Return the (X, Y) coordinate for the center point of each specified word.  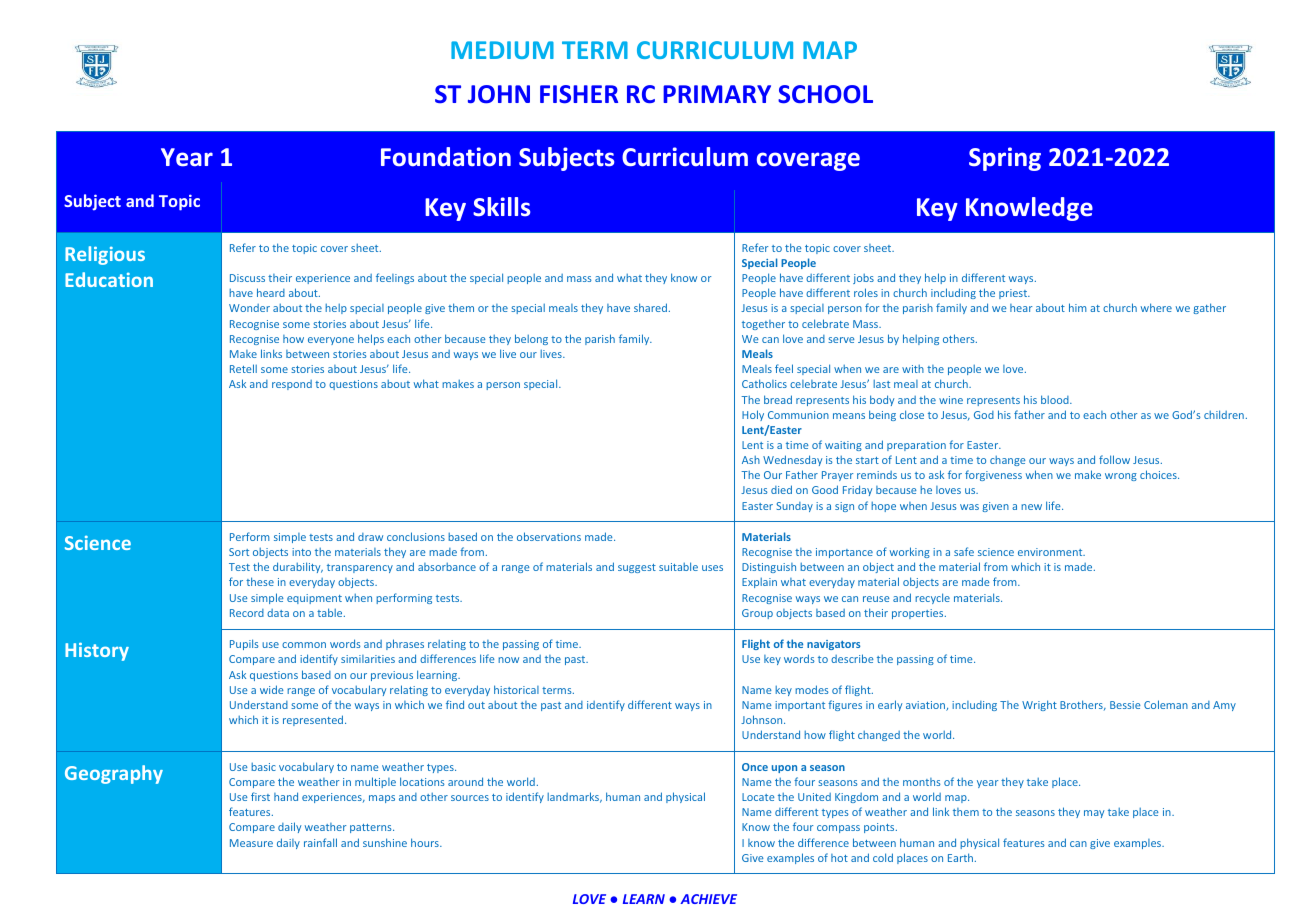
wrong (1121, 477)
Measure (251, 843)
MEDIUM (502, 50)
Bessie (1125, 705)
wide (272, 689)
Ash (751, 459)
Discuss (247, 278)
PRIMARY (717, 94)
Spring (1005, 159)
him (1078, 307)
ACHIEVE (708, 899)
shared (650, 307)
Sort (239, 552)
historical (516, 689)
